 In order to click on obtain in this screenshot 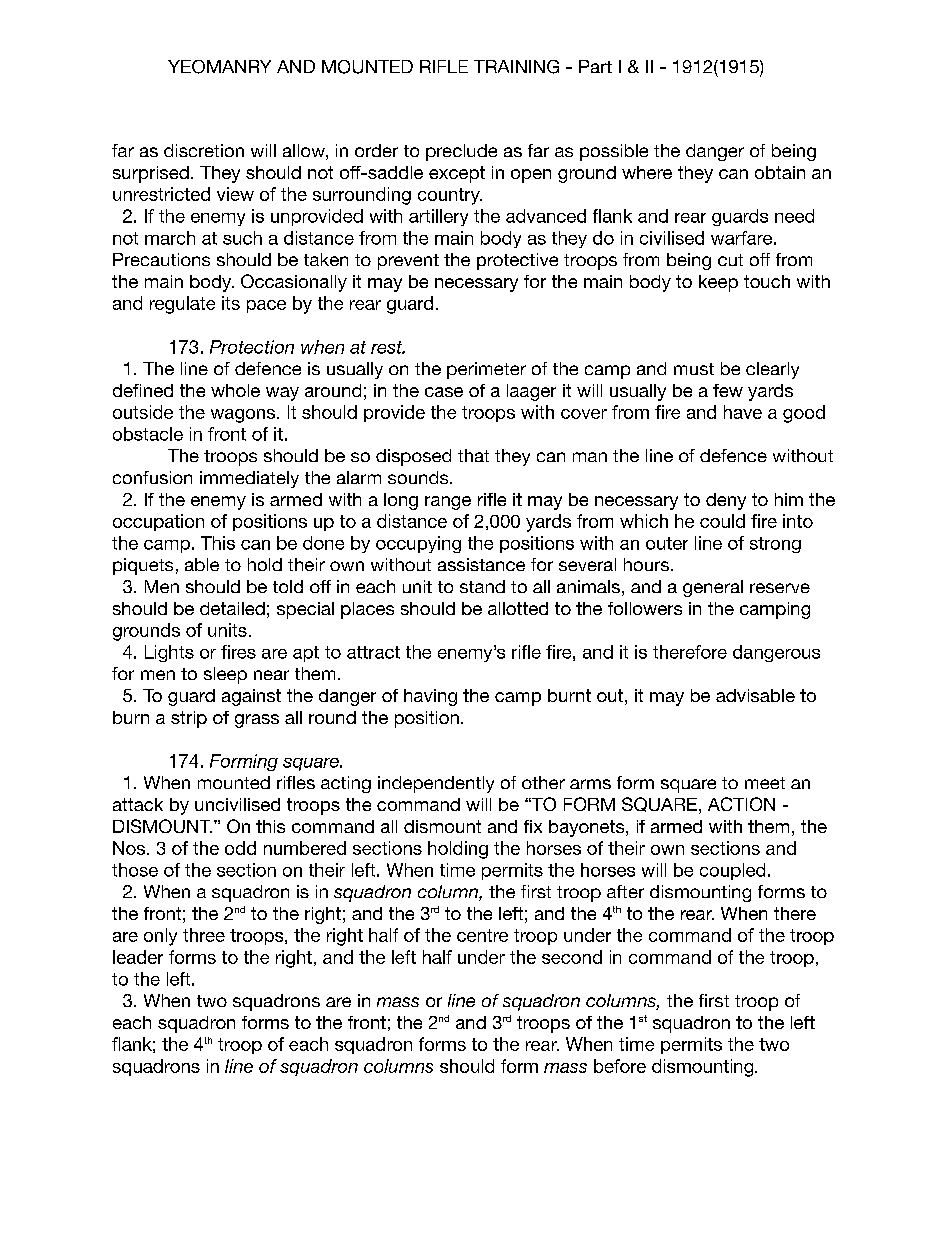, I will do `click(780, 172)`.
